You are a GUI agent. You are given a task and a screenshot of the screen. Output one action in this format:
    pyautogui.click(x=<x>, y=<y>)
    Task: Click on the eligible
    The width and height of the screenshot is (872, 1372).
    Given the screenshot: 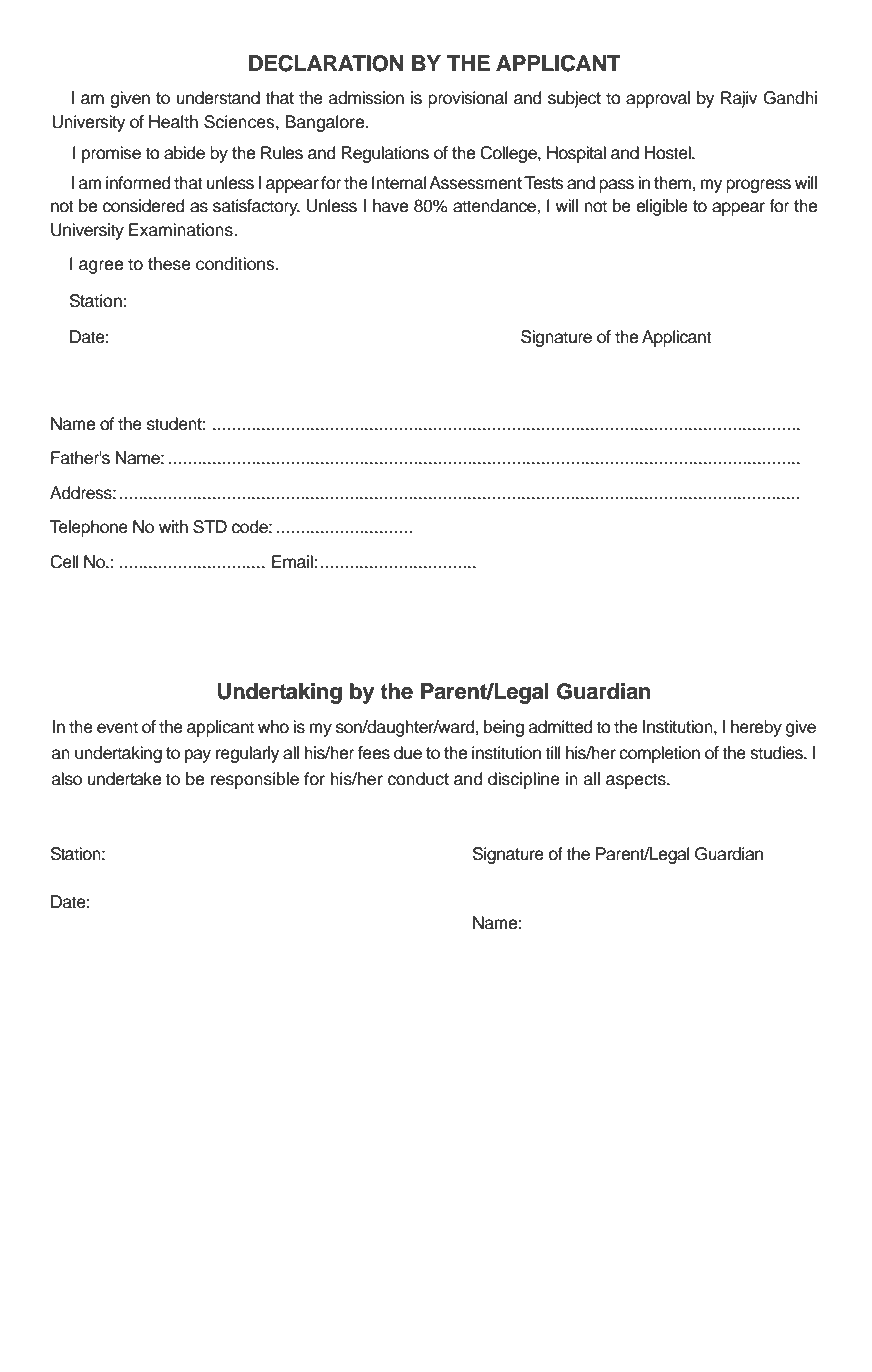 What is the action you would take?
    pyautogui.click(x=662, y=207)
